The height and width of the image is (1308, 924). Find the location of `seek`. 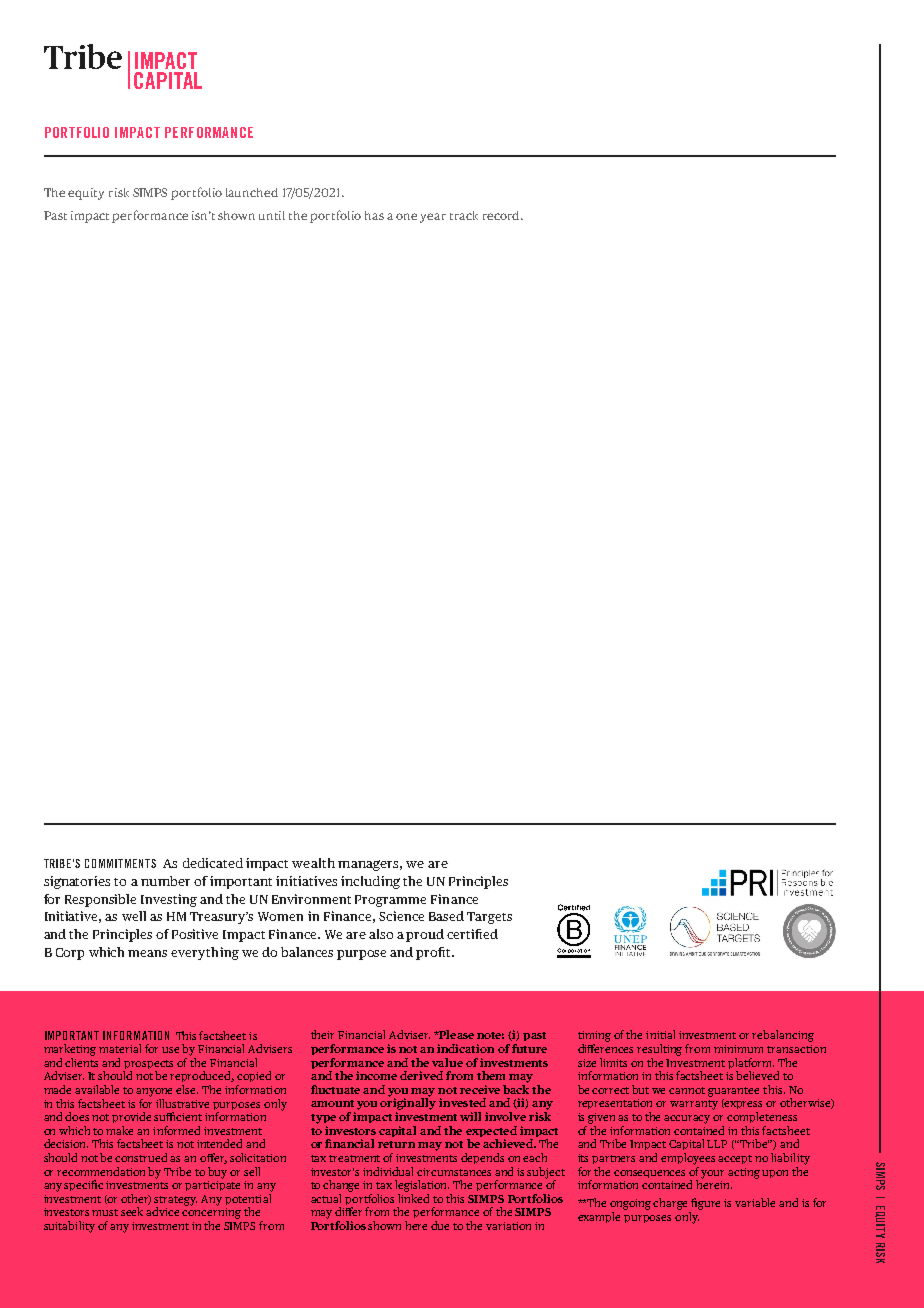

seek is located at coordinates (134, 1211).
